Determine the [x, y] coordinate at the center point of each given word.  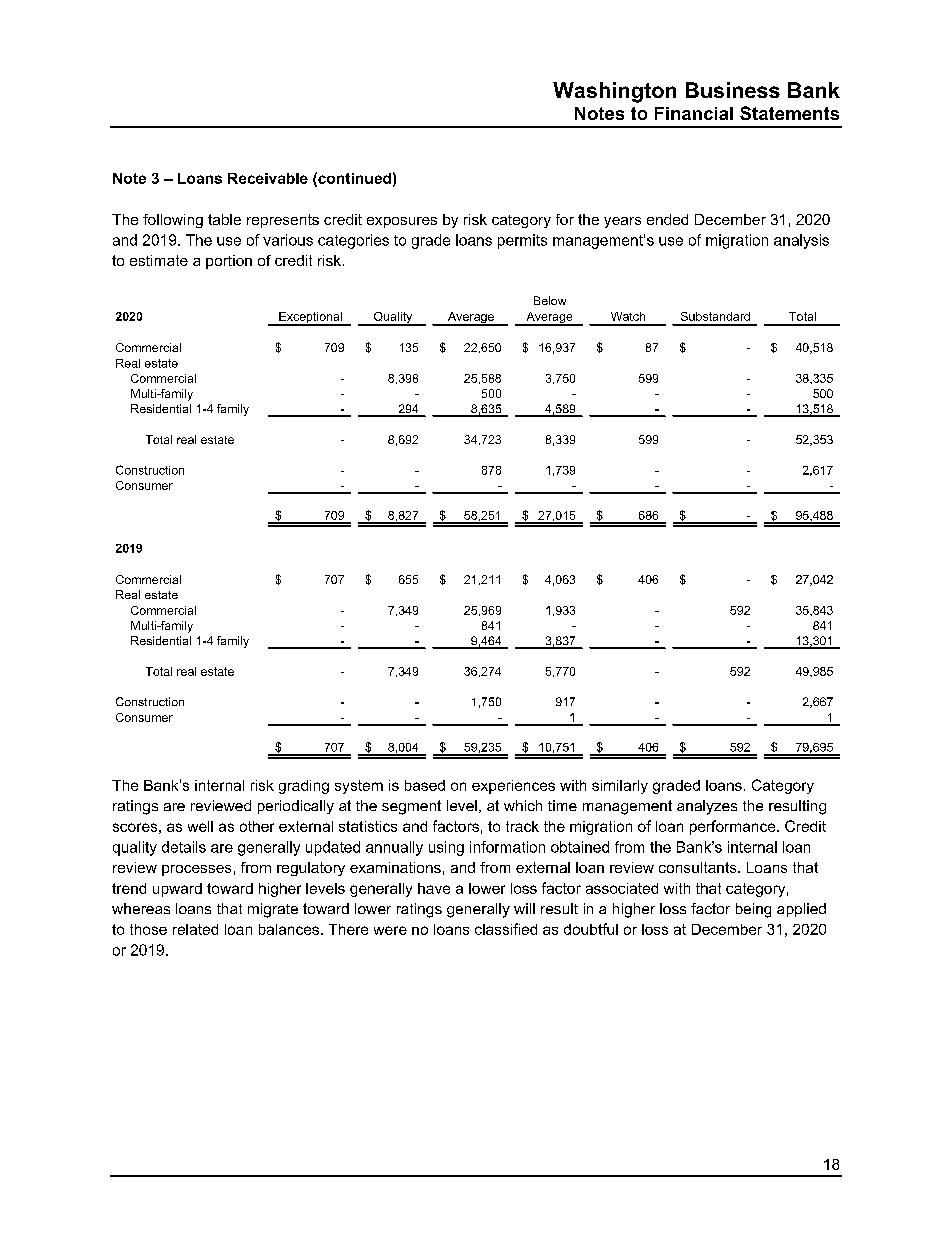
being [753, 910]
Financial [694, 113]
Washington [614, 92]
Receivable [268, 178]
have [434, 888]
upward [177, 890]
